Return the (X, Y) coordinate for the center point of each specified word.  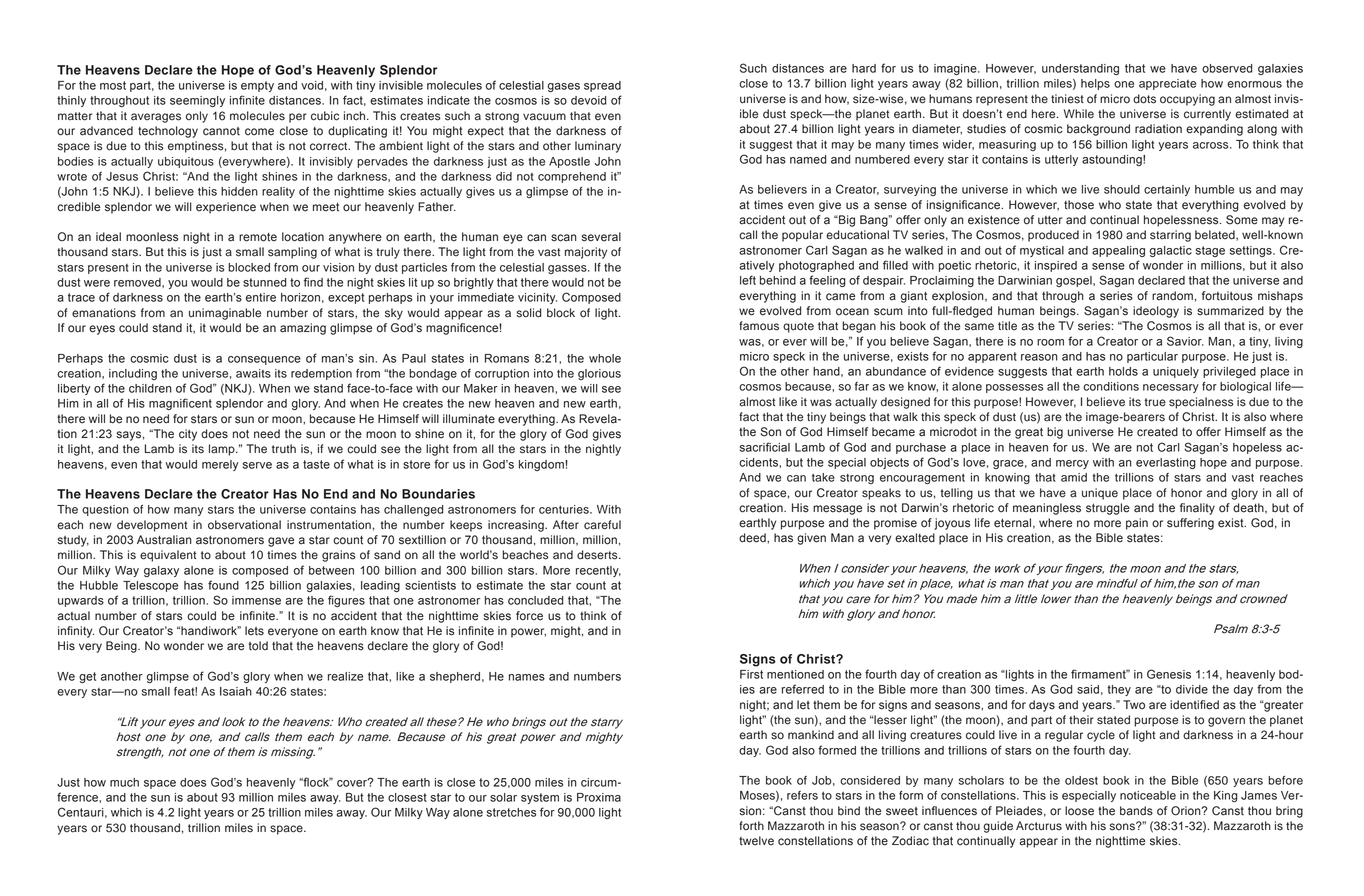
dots (1144, 99)
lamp (223, 450)
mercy (1072, 464)
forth (751, 826)
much (124, 782)
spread (602, 86)
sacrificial (765, 447)
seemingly (197, 101)
